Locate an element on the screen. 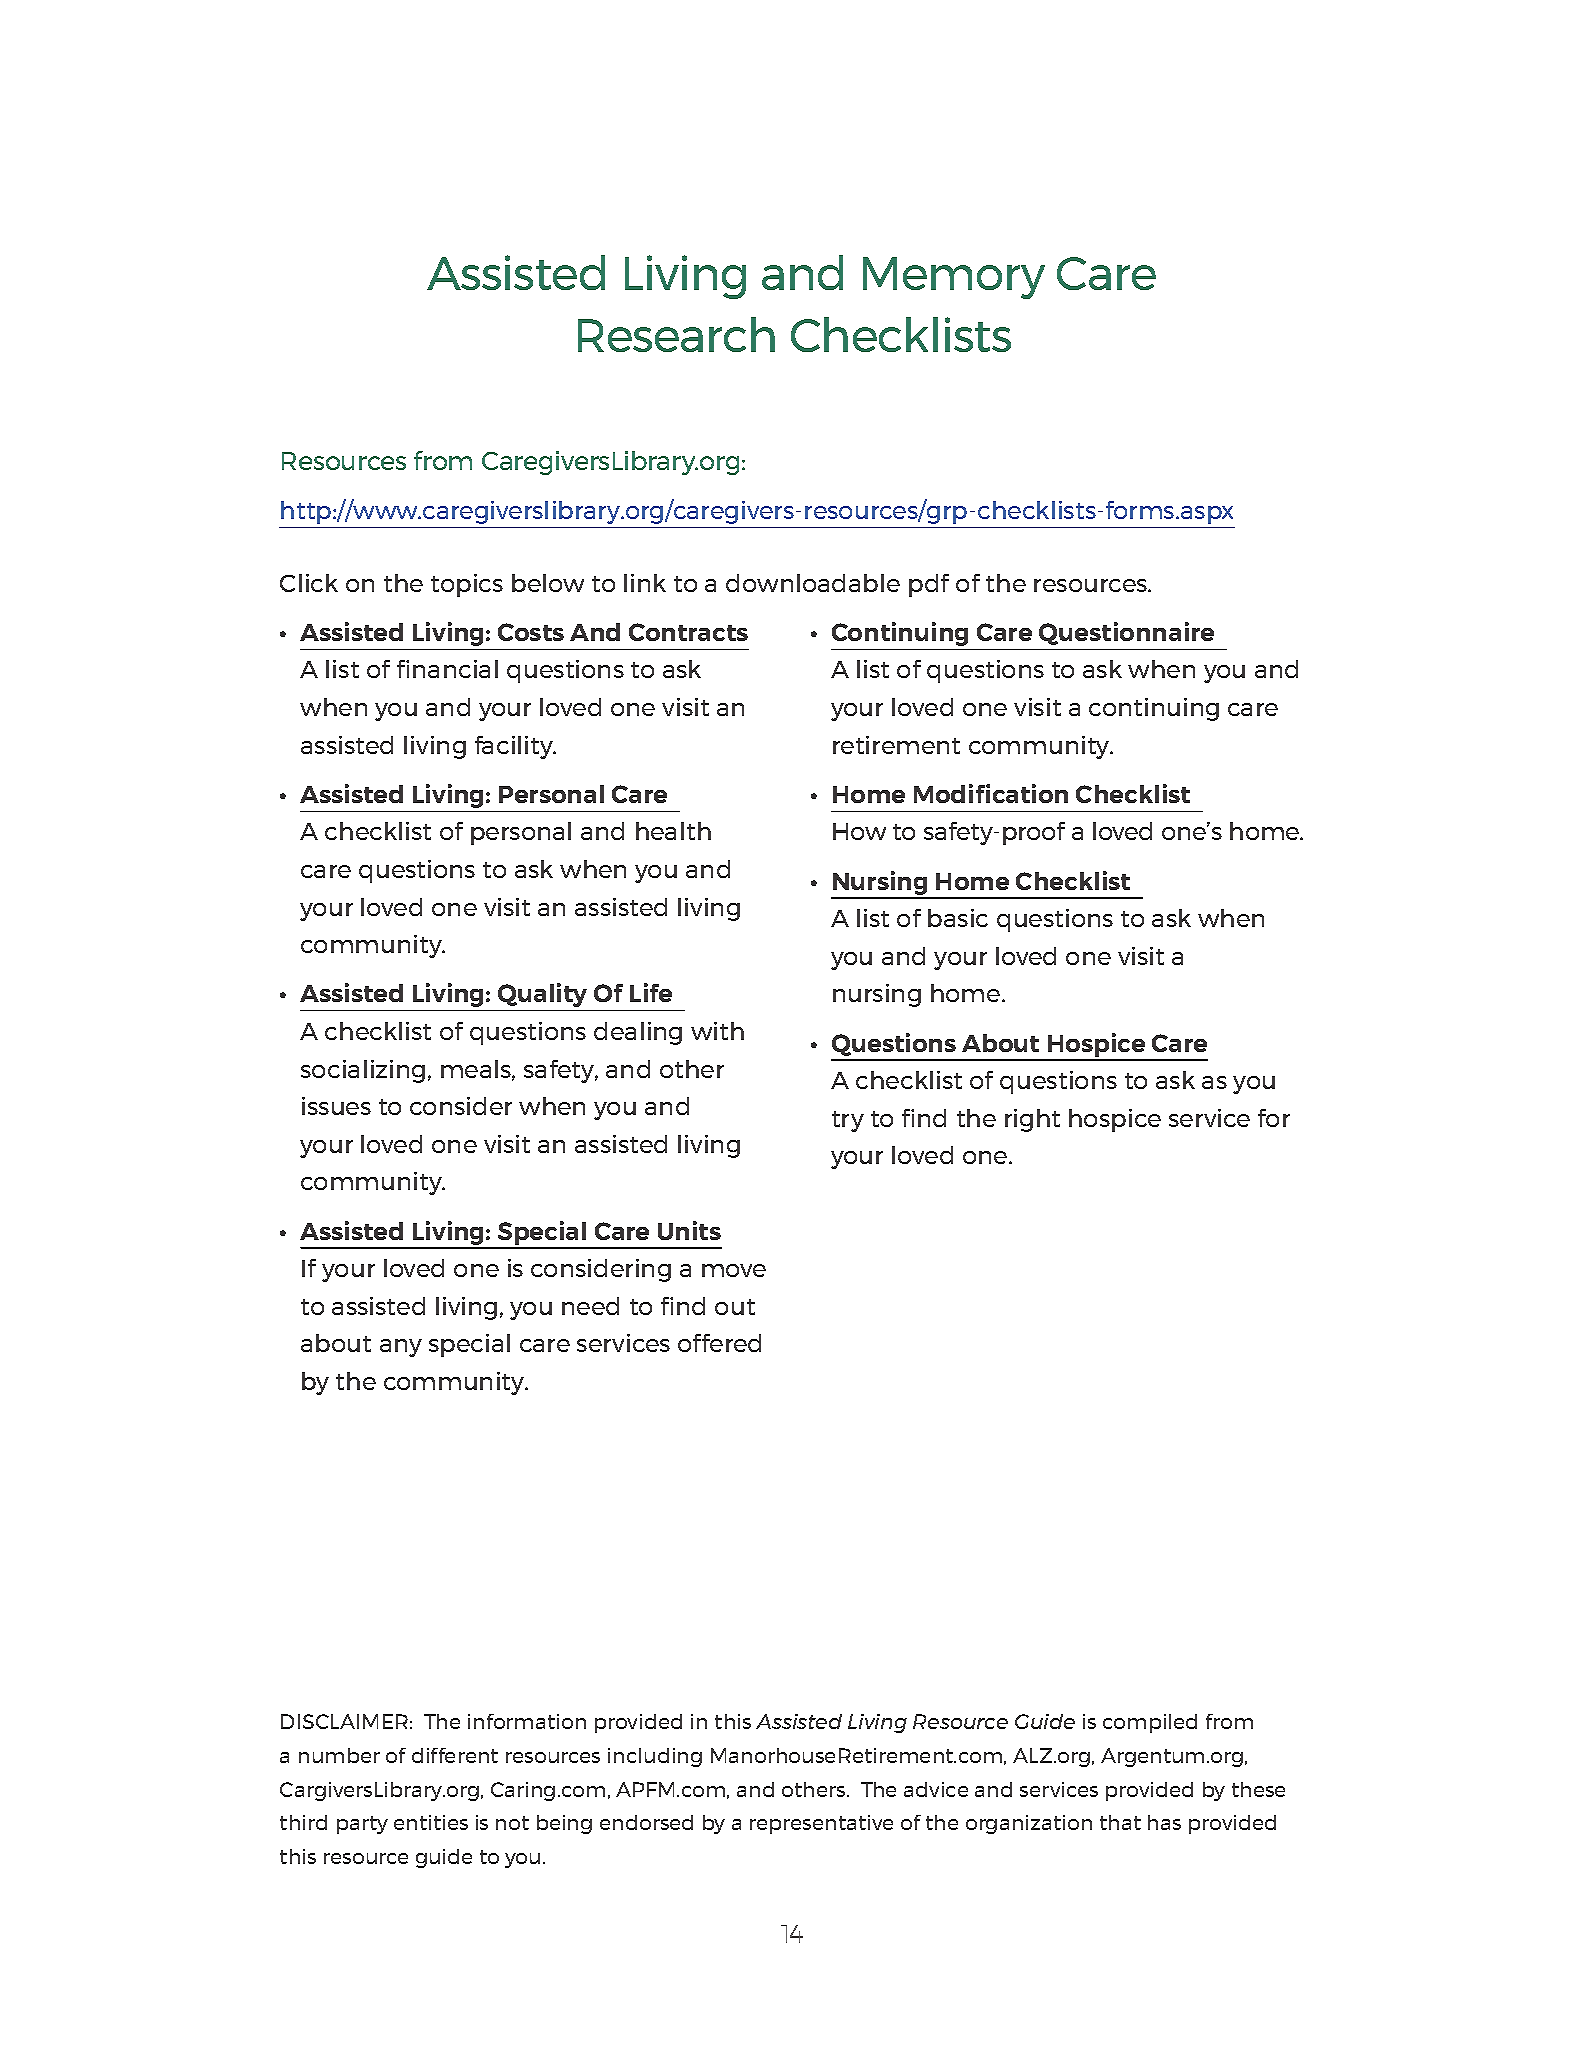 The width and height of the screenshot is (1586, 2053). How is located at coordinates (859, 831).
